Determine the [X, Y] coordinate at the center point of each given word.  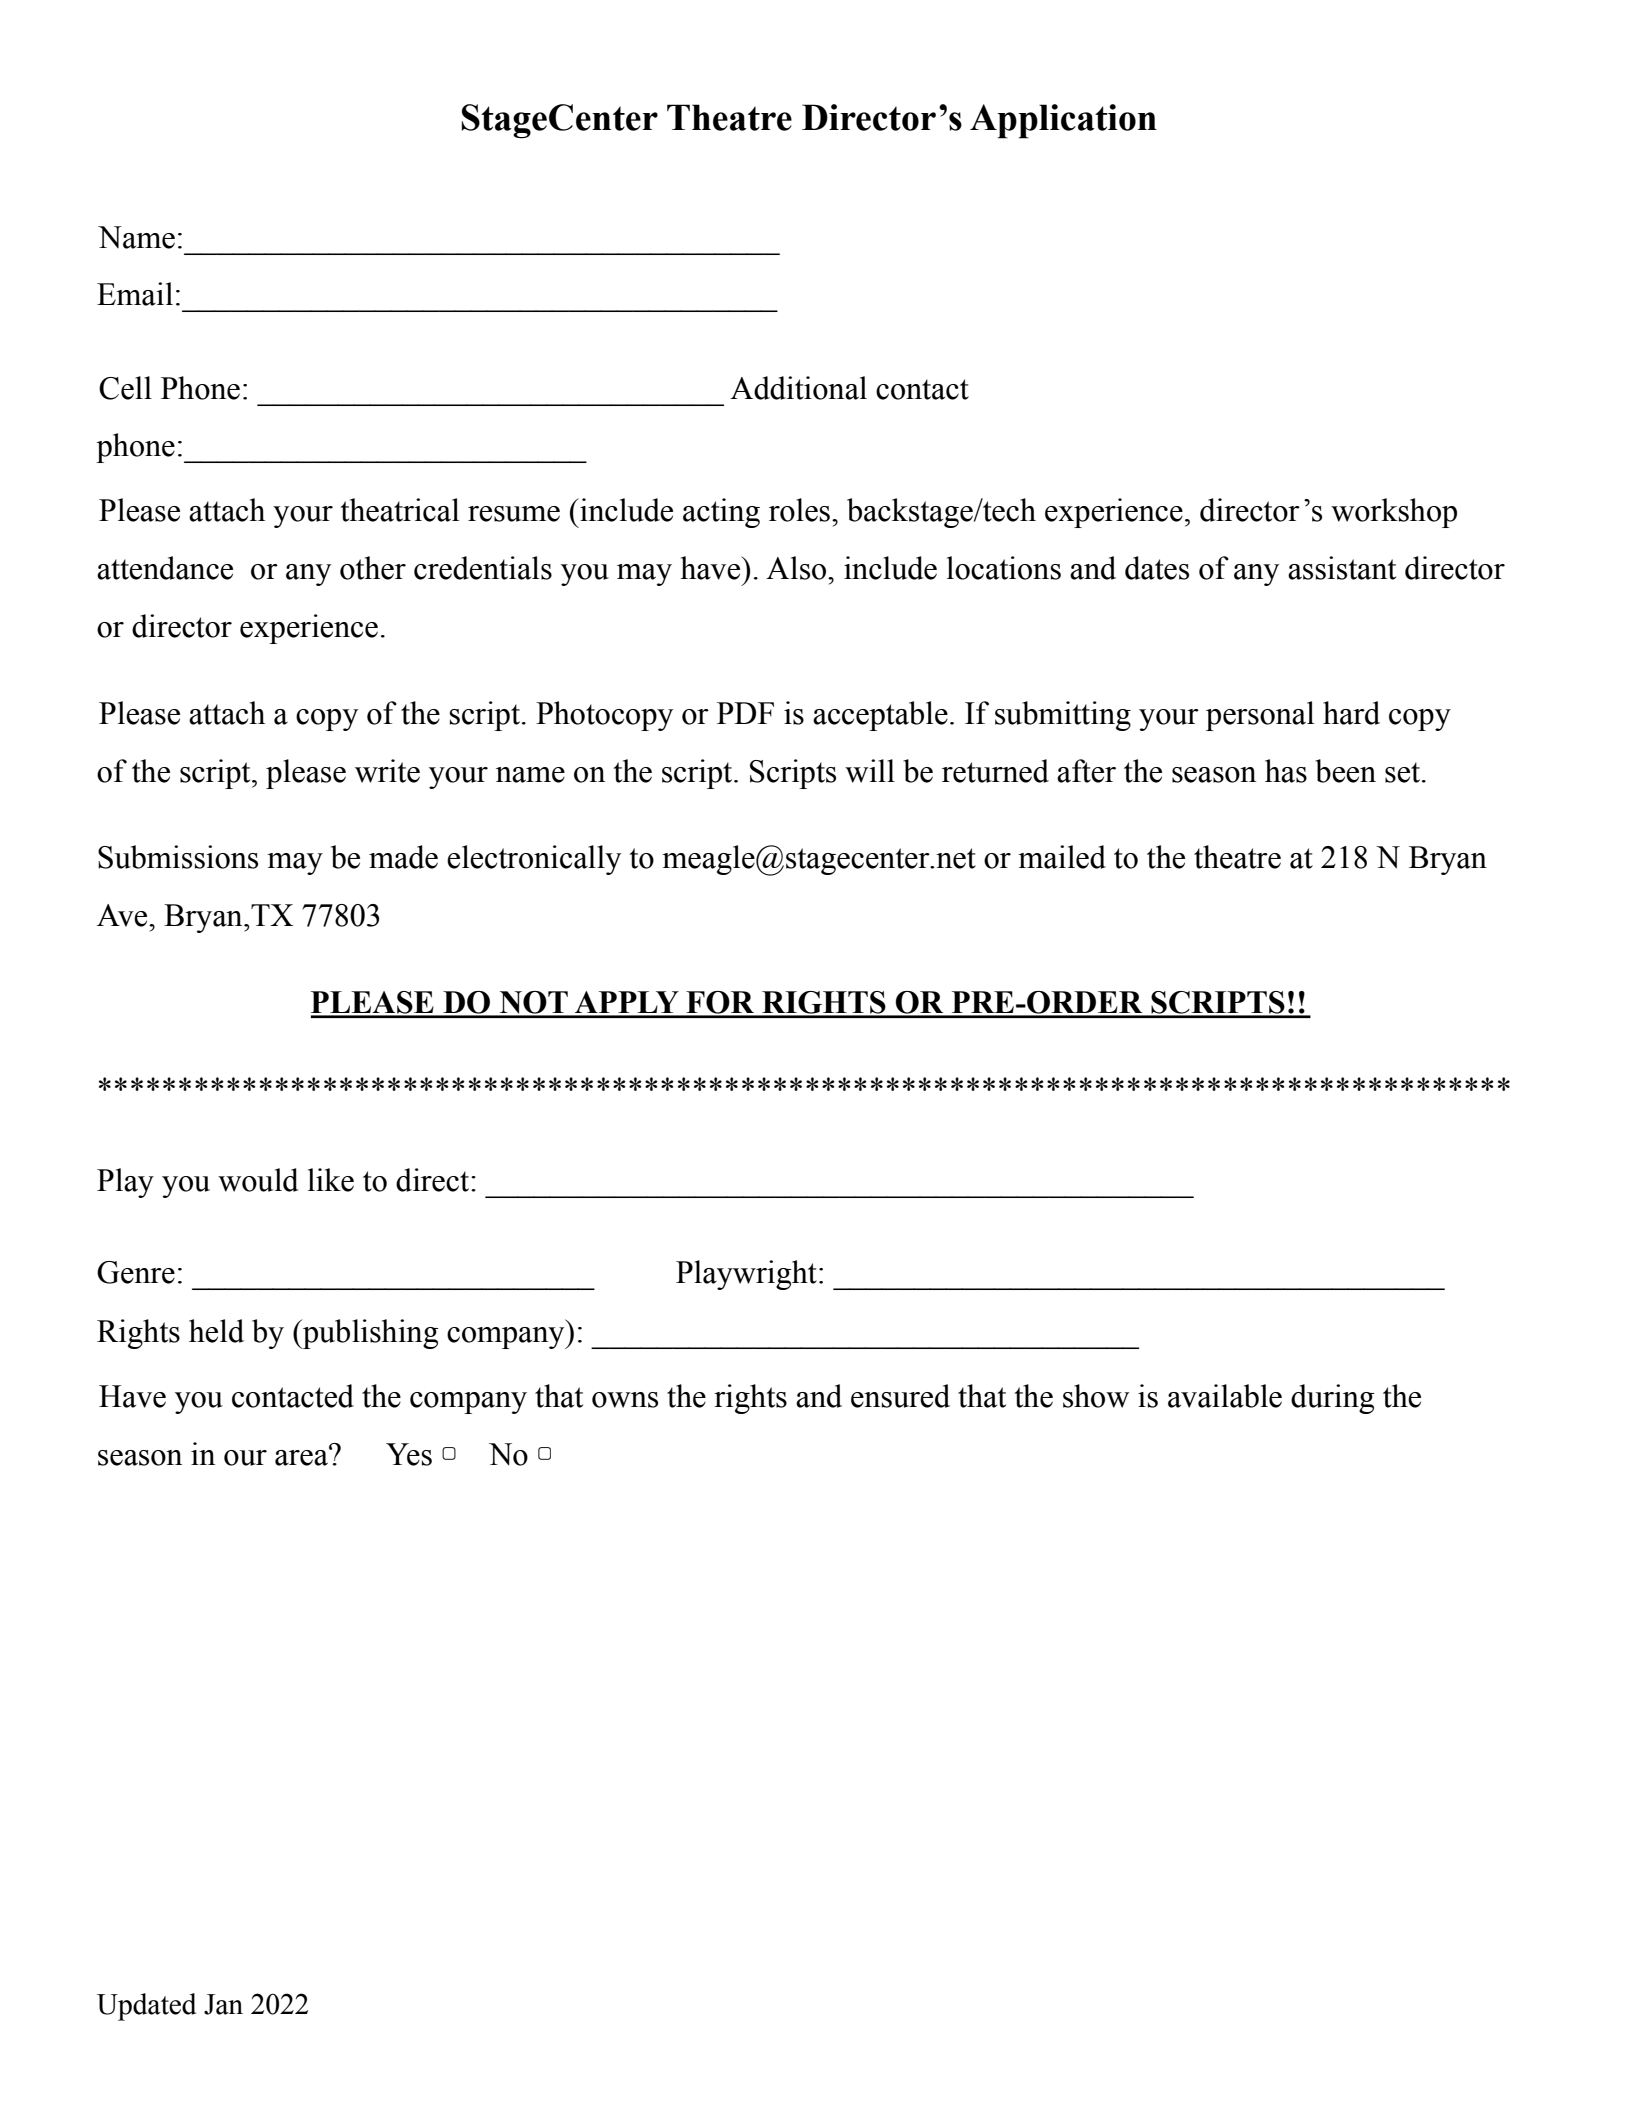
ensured [900, 1396]
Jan [223, 2004]
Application [1063, 121]
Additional [798, 388]
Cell [125, 388]
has [1286, 771]
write [387, 771]
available [1225, 1396]
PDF [745, 713]
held [216, 1331]
